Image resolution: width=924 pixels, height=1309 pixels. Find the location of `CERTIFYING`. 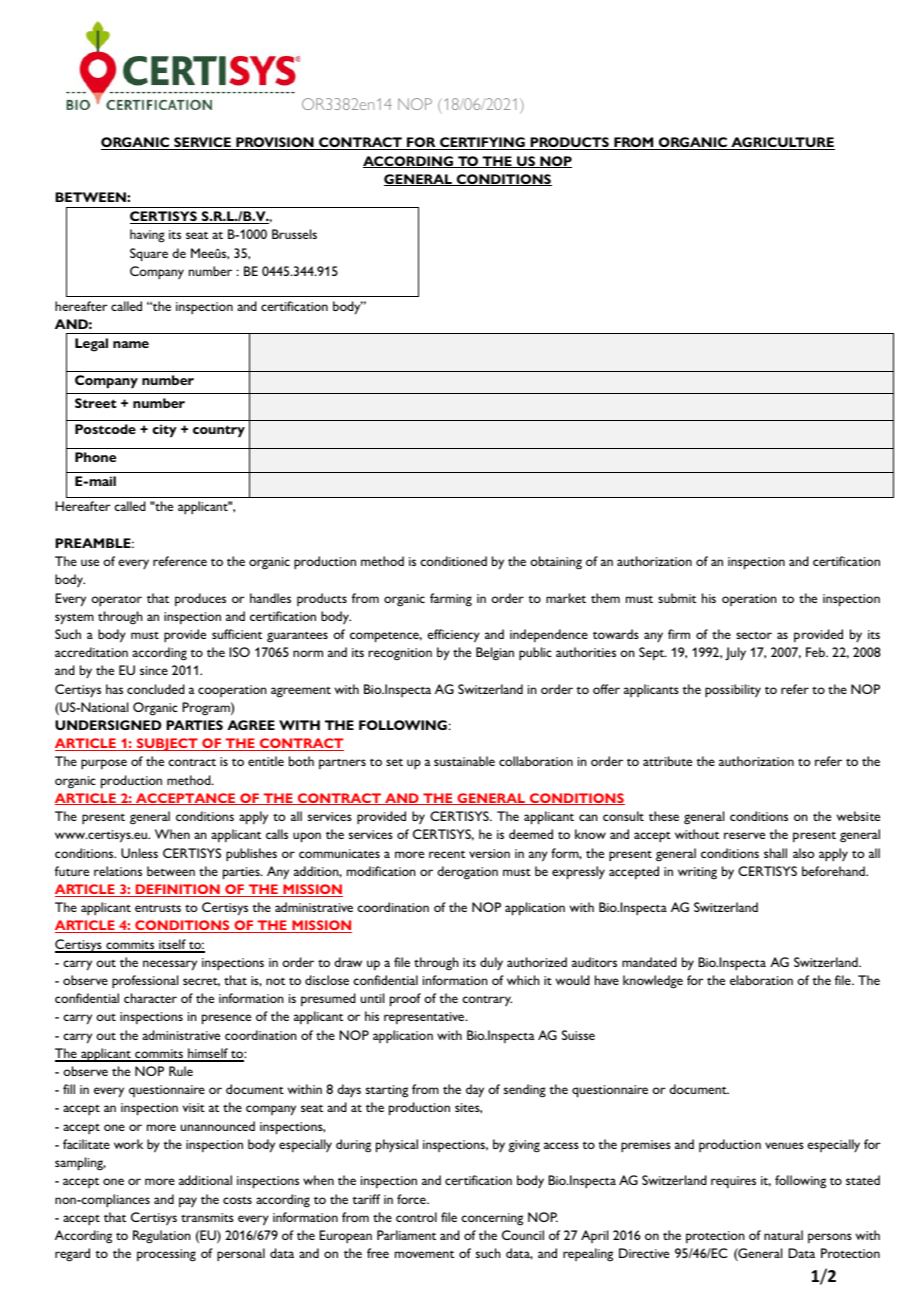

CERTIFYING is located at coordinates (482, 143).
